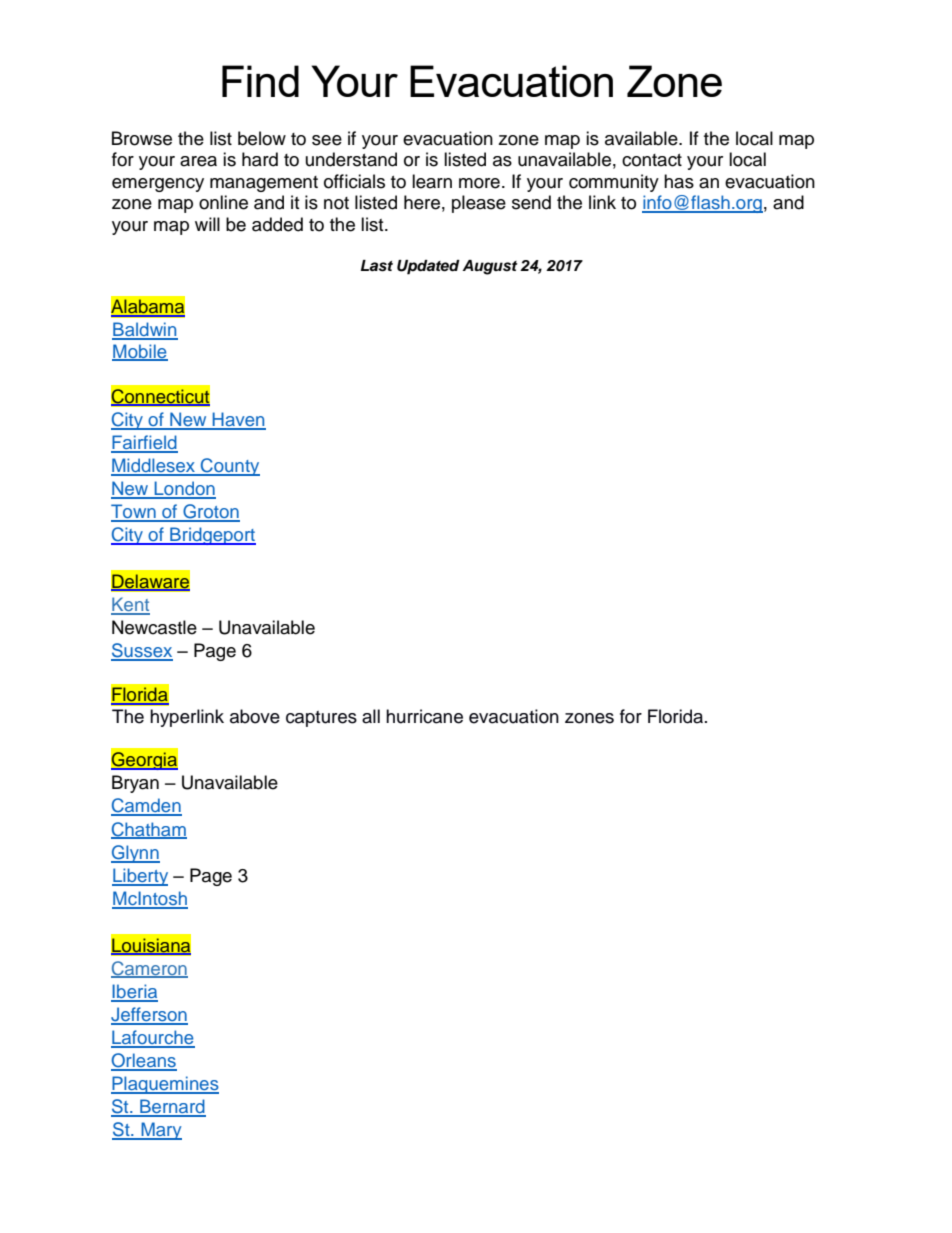 This screenshot has height=1233, width=952. What do you see at coordinates (424, 716) in the screenshot?
I see `hurricane` at bounding box center [424, 716].
